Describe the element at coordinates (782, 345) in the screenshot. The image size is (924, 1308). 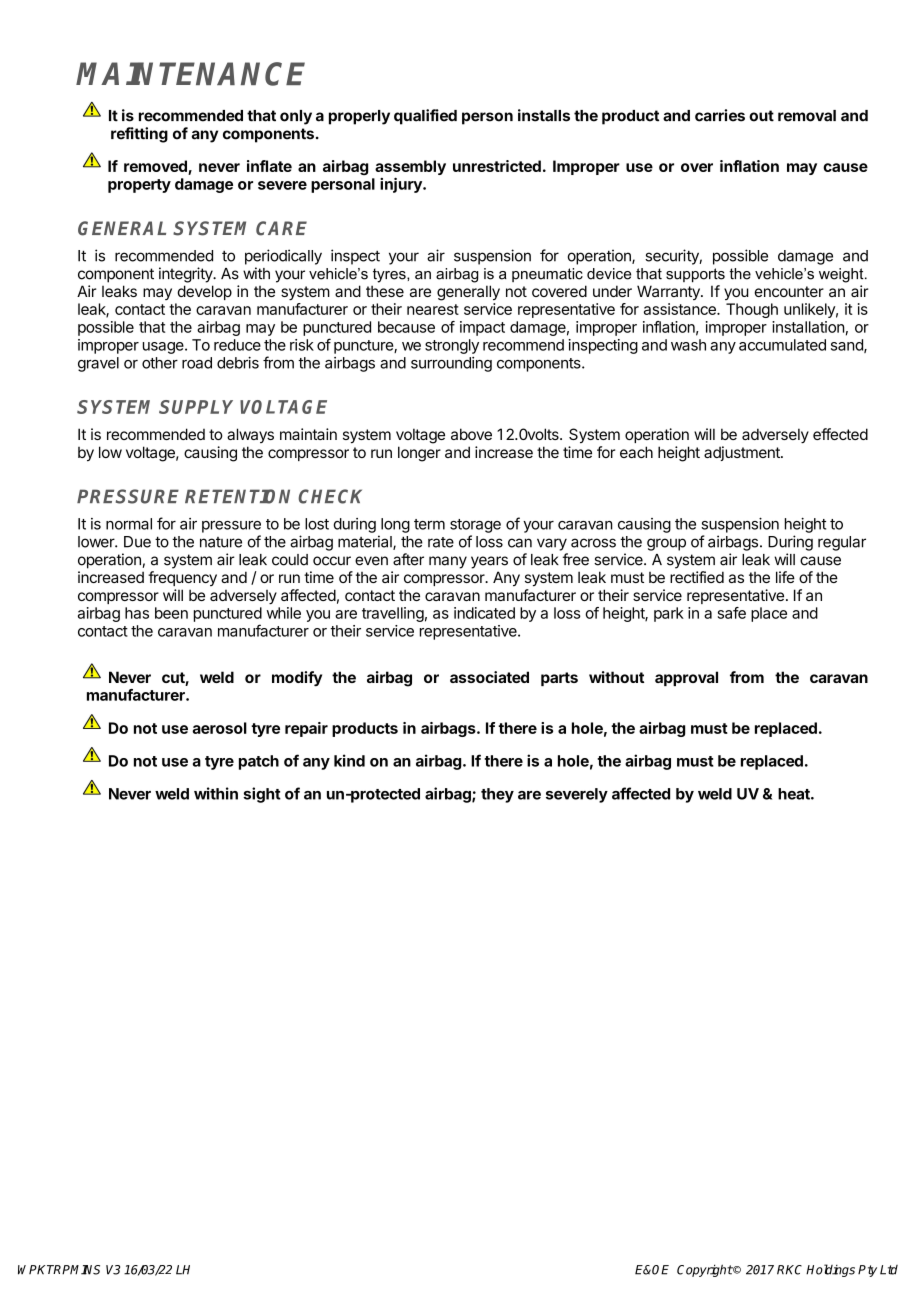
I see `accumulated` at that location.
